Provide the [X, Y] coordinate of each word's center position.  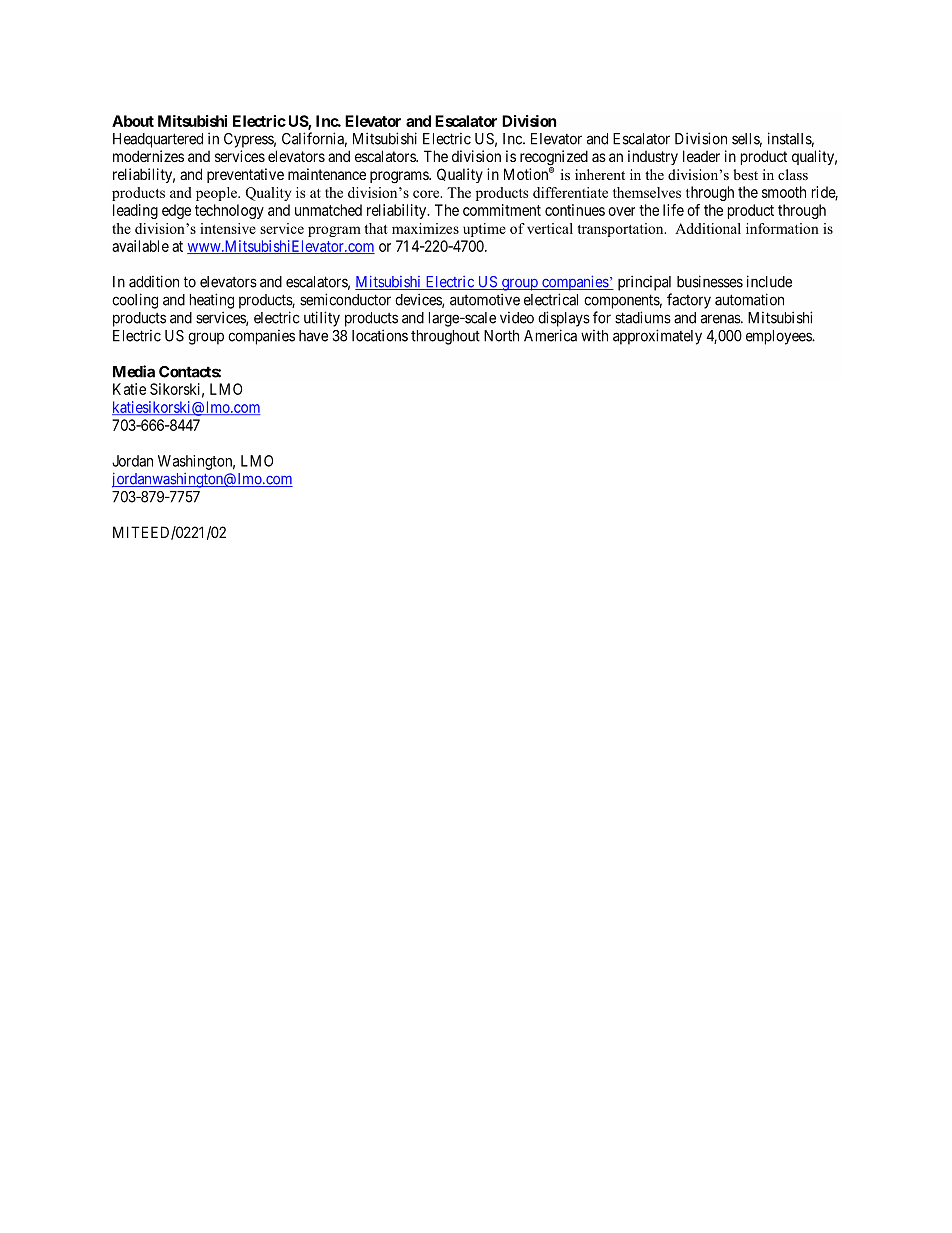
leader [701, 156]
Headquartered [158, 140]
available [140, 246]
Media [134, 371]
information [782, 228]
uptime [484, 230]
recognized [554, 159]
